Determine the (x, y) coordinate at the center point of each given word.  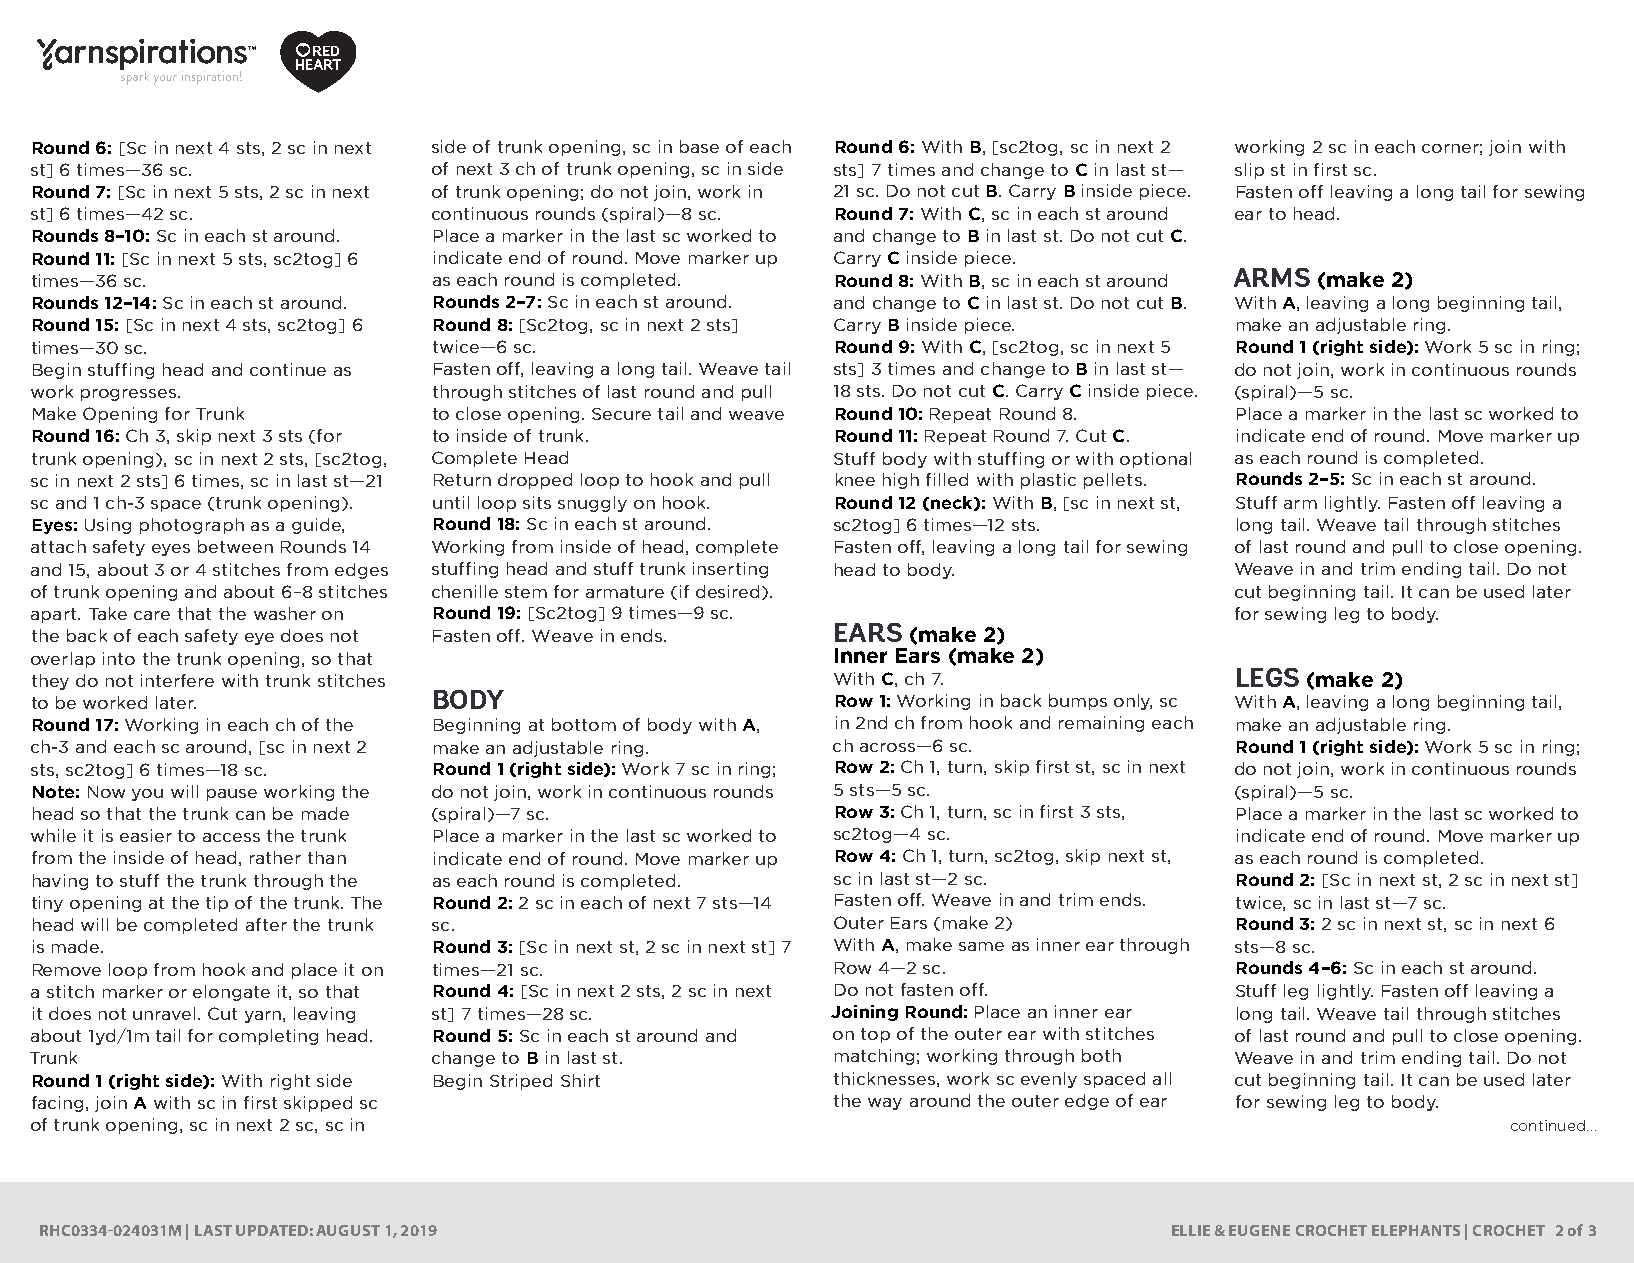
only (1133, 702)
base (699, 146)
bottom (584, 724)
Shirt (580, 1080)
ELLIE (1191, 1230)
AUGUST (348, 1230)
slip (1249, 171)
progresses (130, 395)
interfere (177, 680)
